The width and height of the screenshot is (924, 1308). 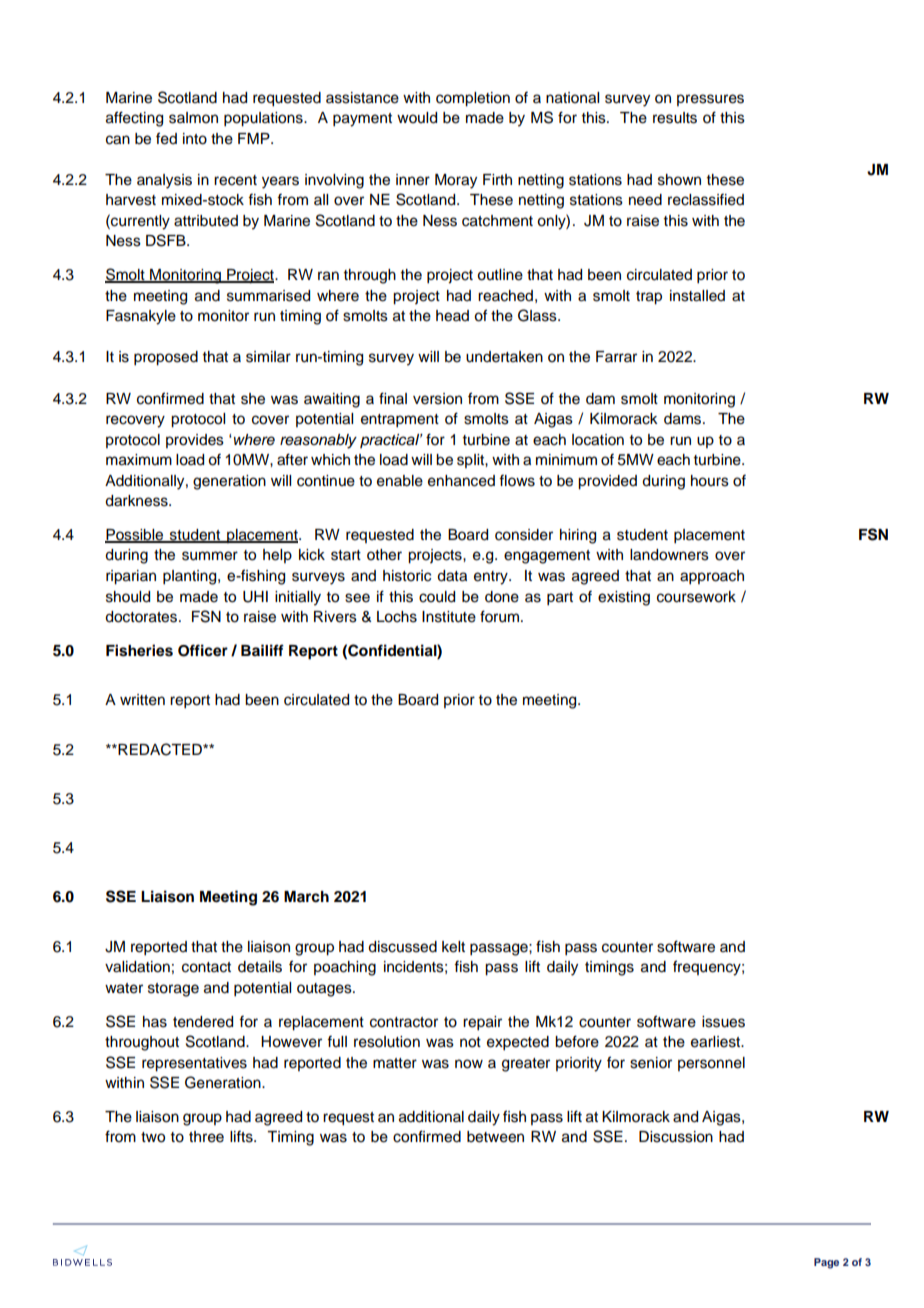 What do you see at coordinates (195, 139) in the screenshot?
I see `into` at bounding box center [195, 139].
